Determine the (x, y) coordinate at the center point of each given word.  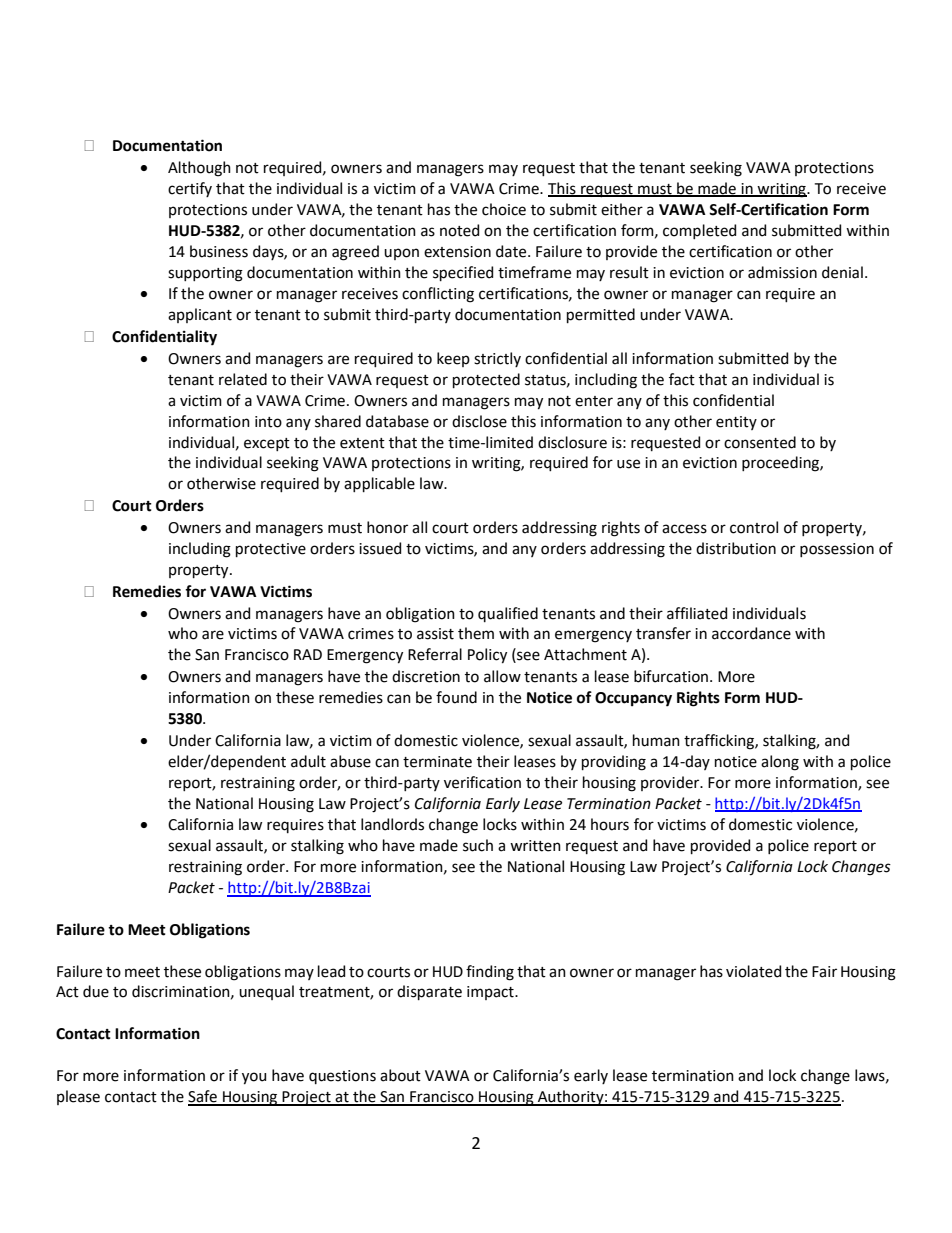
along (780, 763)
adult (308, 761)
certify (190, 189)
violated (753, 971)
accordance (751, 633)
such (478, 845)
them (476, 633)
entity (736, 423)
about (400, 1075)
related (243, 379)
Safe (203, 1097)
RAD (308, 654)
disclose (479, 421)
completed (699, 231)
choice (504, 209)
